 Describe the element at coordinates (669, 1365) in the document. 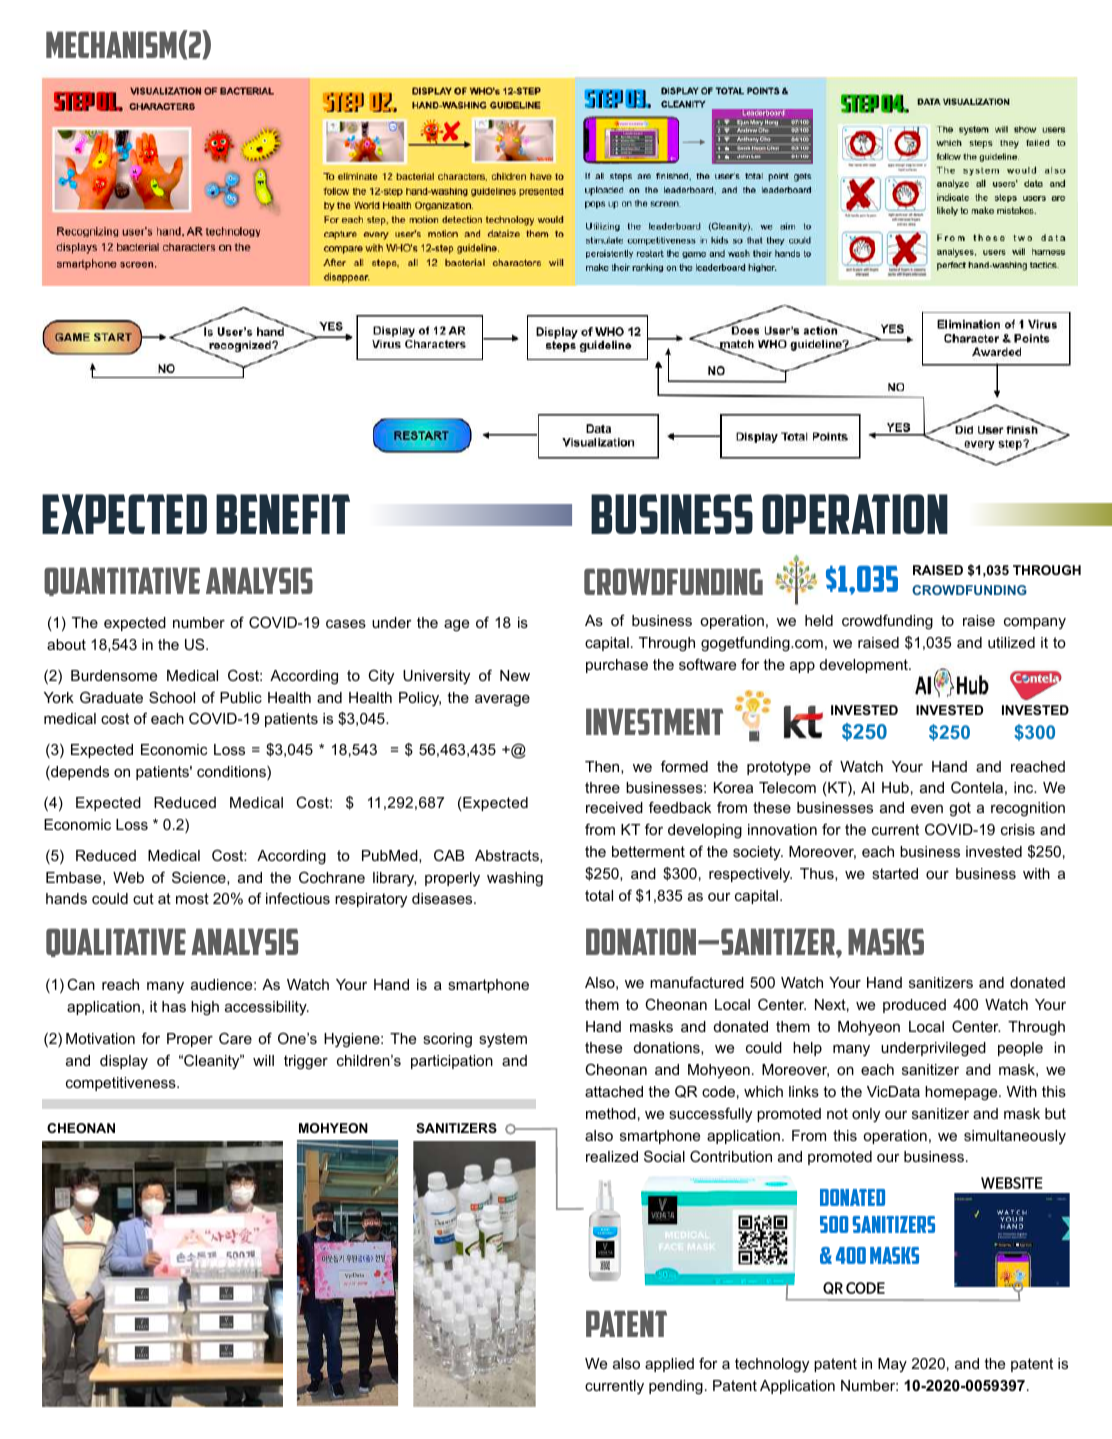

I see `applied` at that location.
